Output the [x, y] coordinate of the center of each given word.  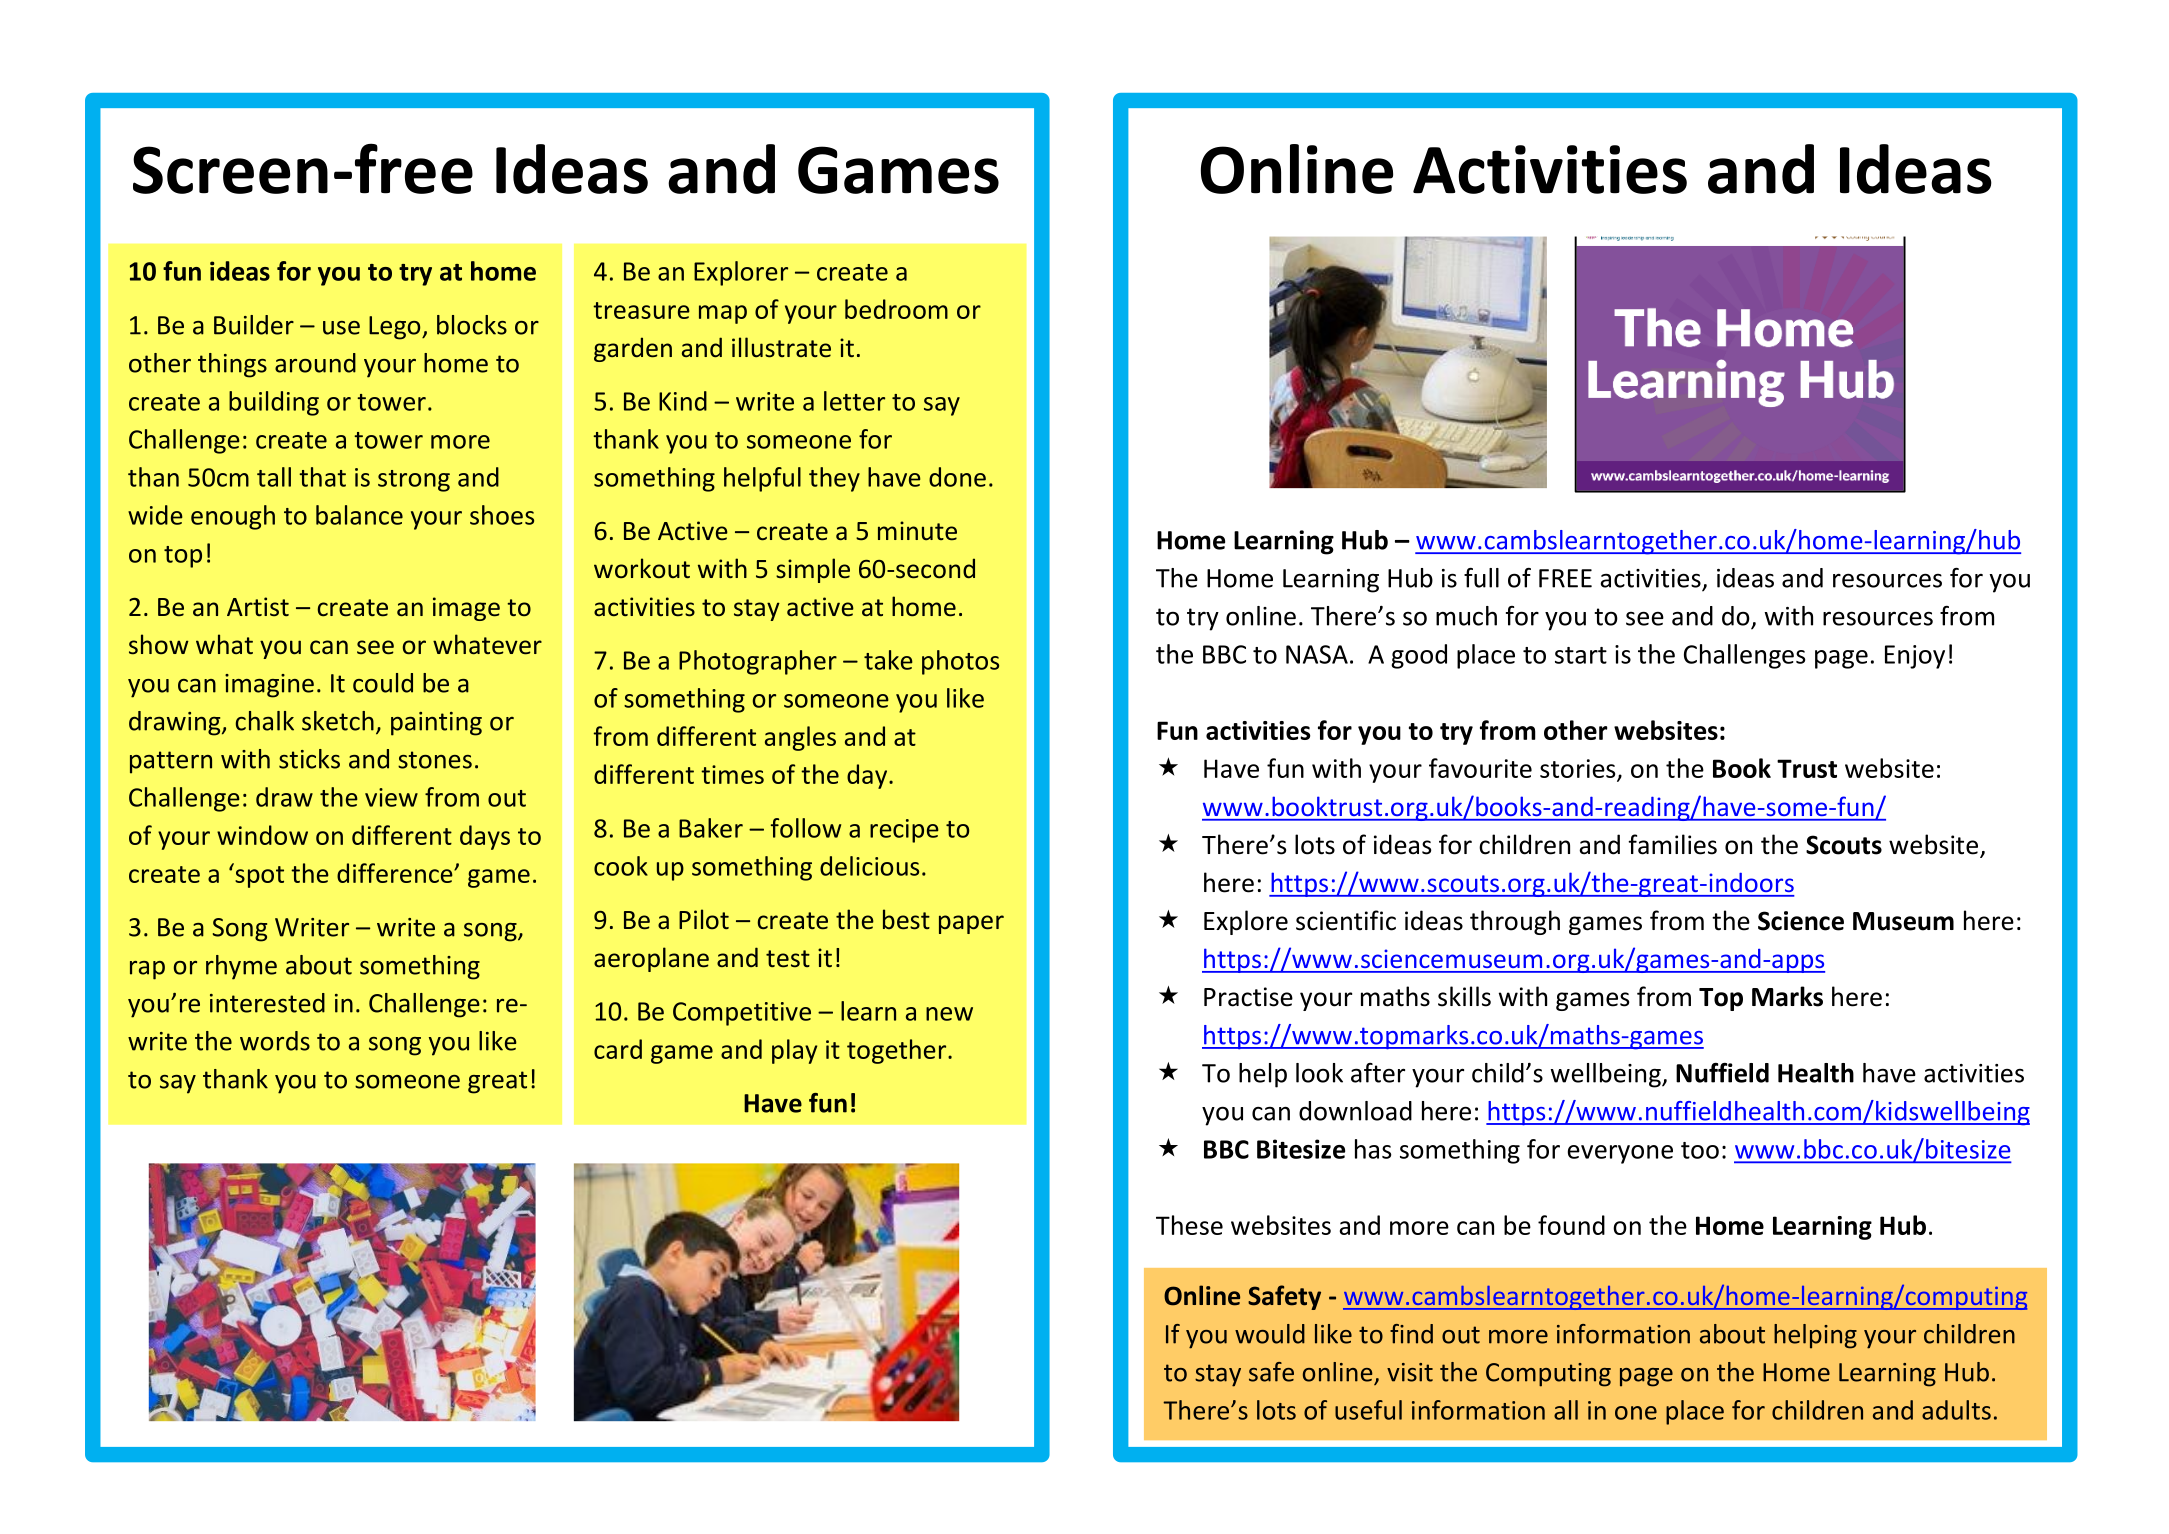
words [275, 1041]
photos [960, 662]
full [1481, 578]
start [1581, 655]
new [949, 1014]
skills [1464, 996]
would [1270, 1334]
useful [1368, 1410]
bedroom [896, 309]
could [383, 683]
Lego [396, 328]
